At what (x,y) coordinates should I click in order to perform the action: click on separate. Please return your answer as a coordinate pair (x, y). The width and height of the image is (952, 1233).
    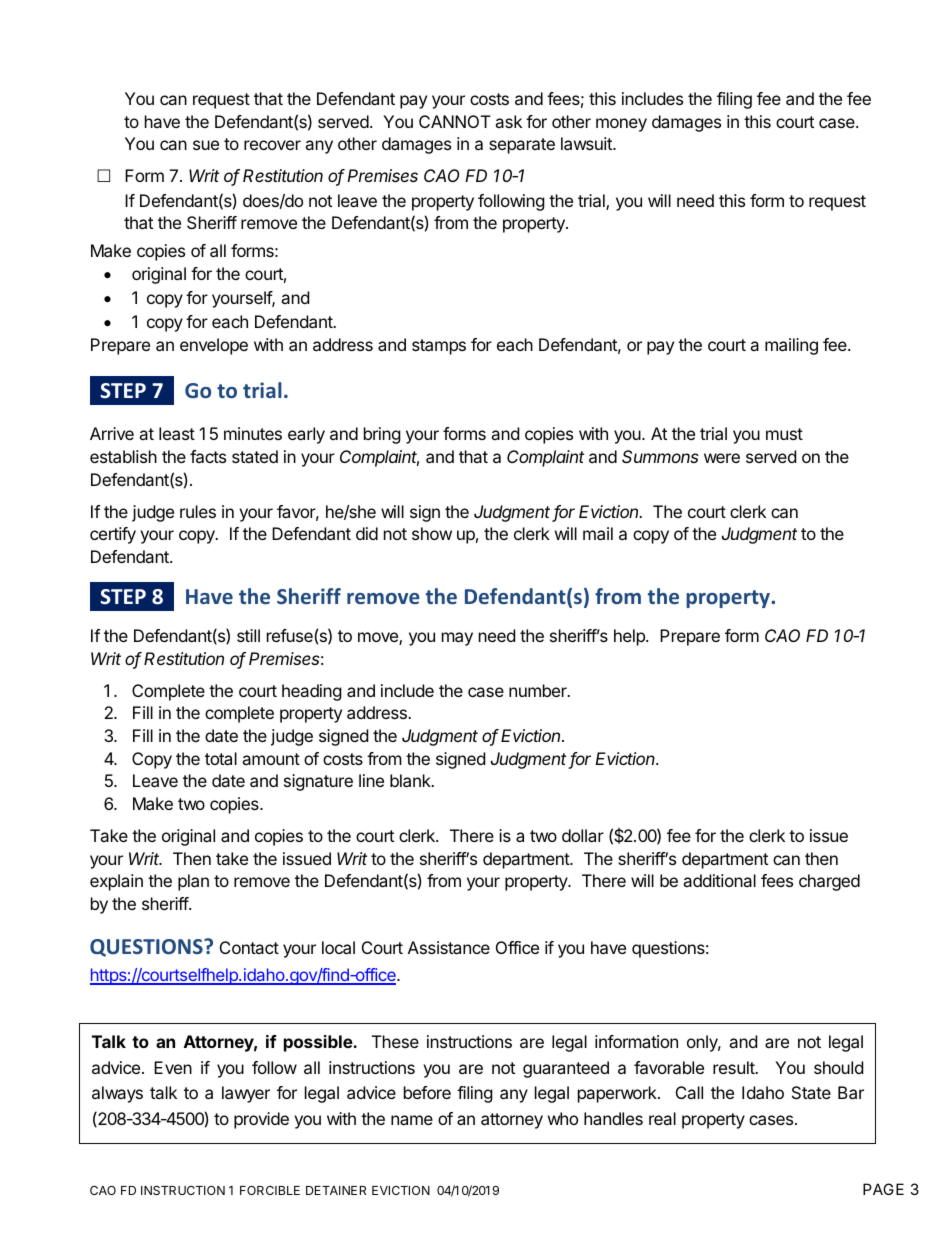
    Looking at the image, I should click on (522, 146).
